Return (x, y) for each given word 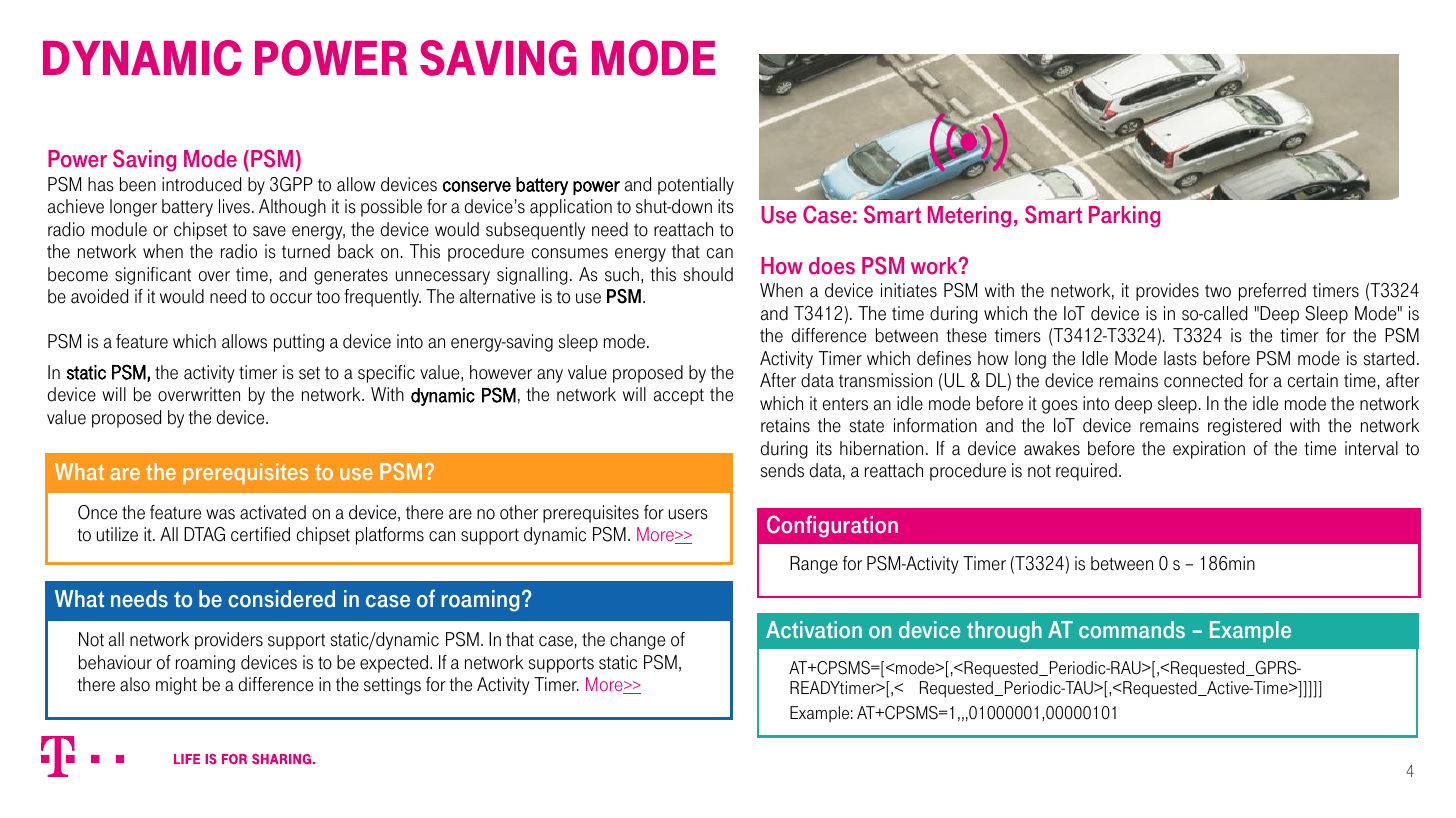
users (688, 514)
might (176, 686)
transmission (885, 380)
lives (234, 206)
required (1086, 472)
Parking (1124, 217)
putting (299, 343)
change (637, 641)
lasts (1180, 358)
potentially (696, 186)
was (220, 514)
